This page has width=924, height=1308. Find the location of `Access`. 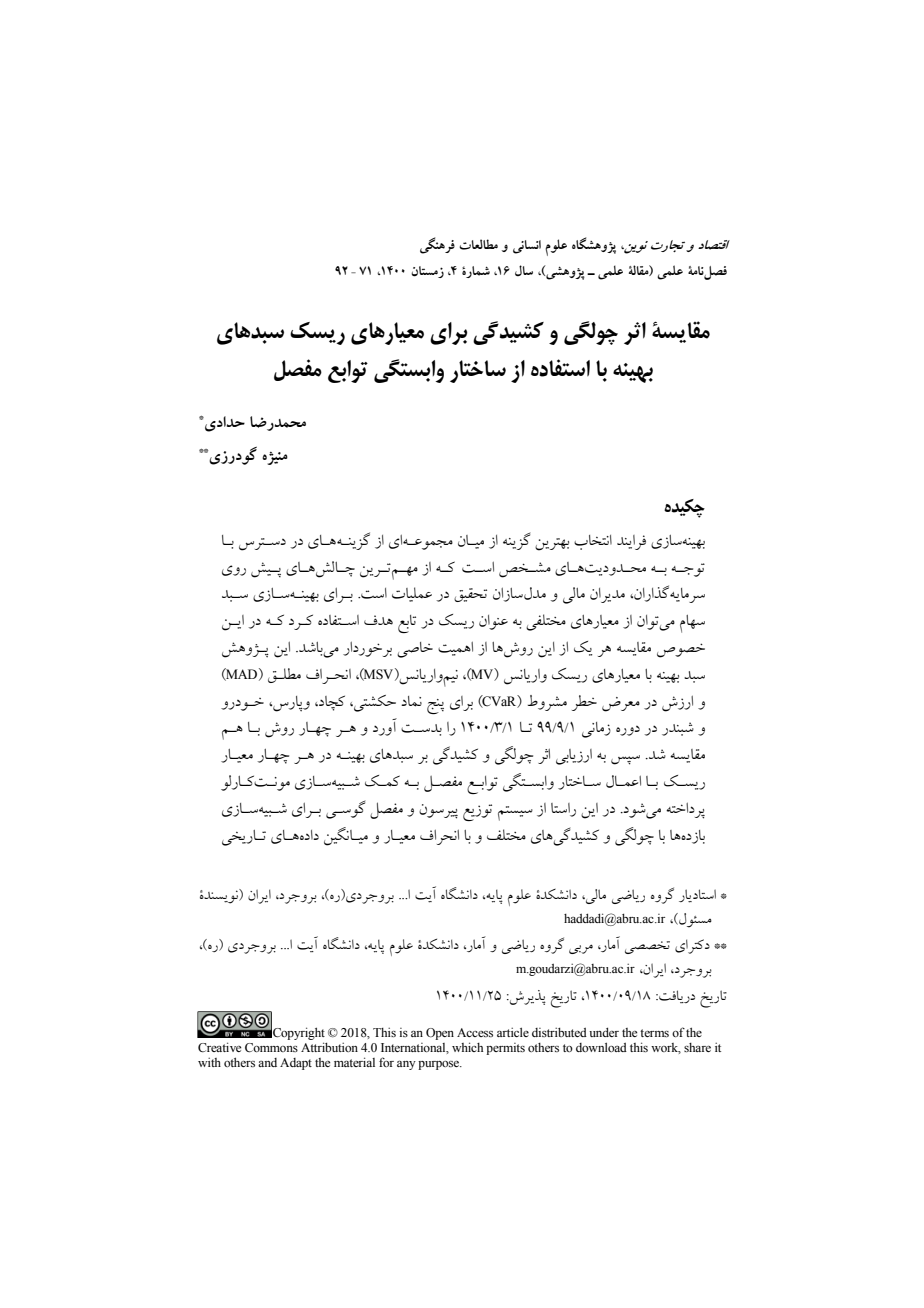

Access is located at coordinates (475, 1032).
